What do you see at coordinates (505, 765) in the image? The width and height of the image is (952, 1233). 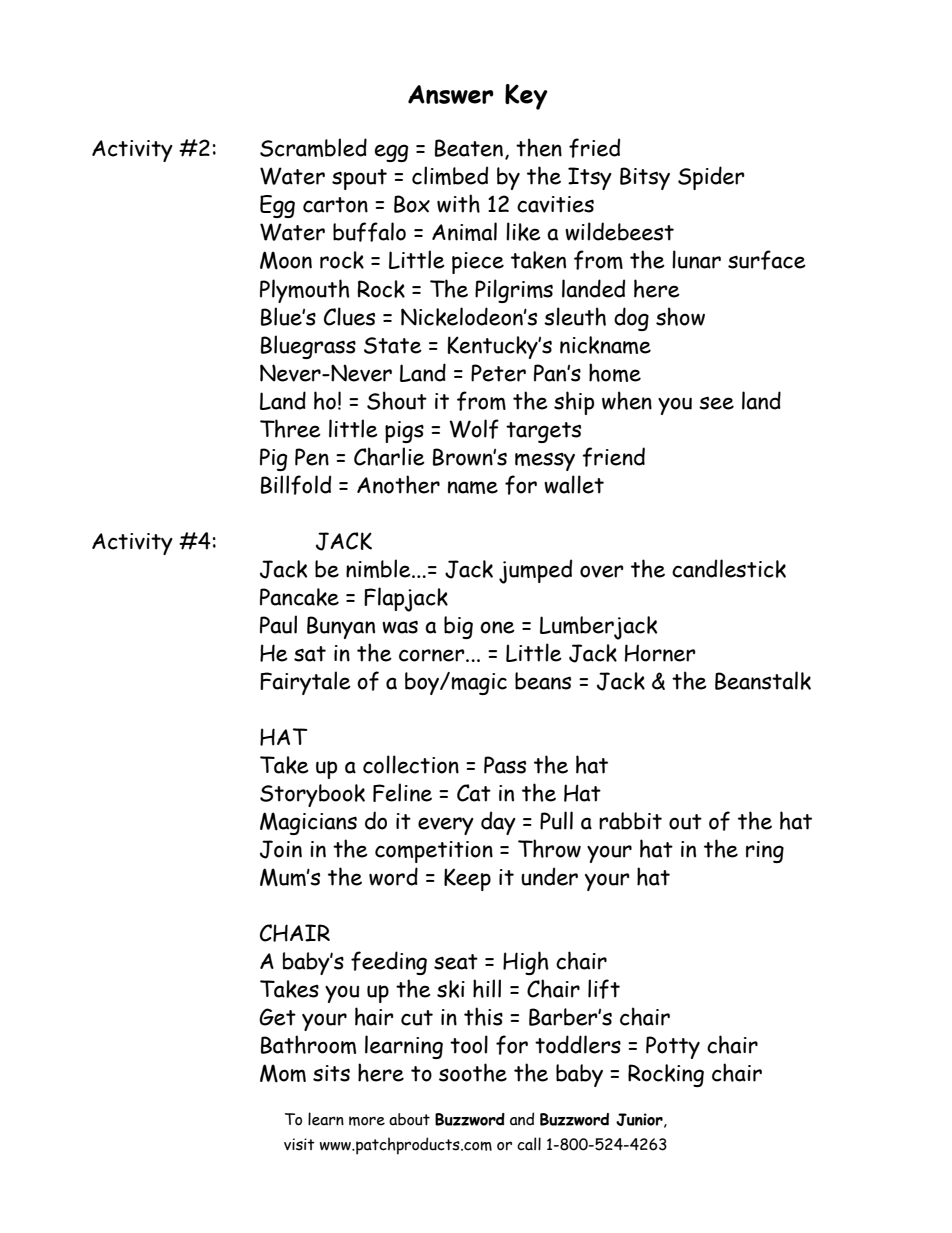 I see `Pass` at bounding box center [505, 765].
